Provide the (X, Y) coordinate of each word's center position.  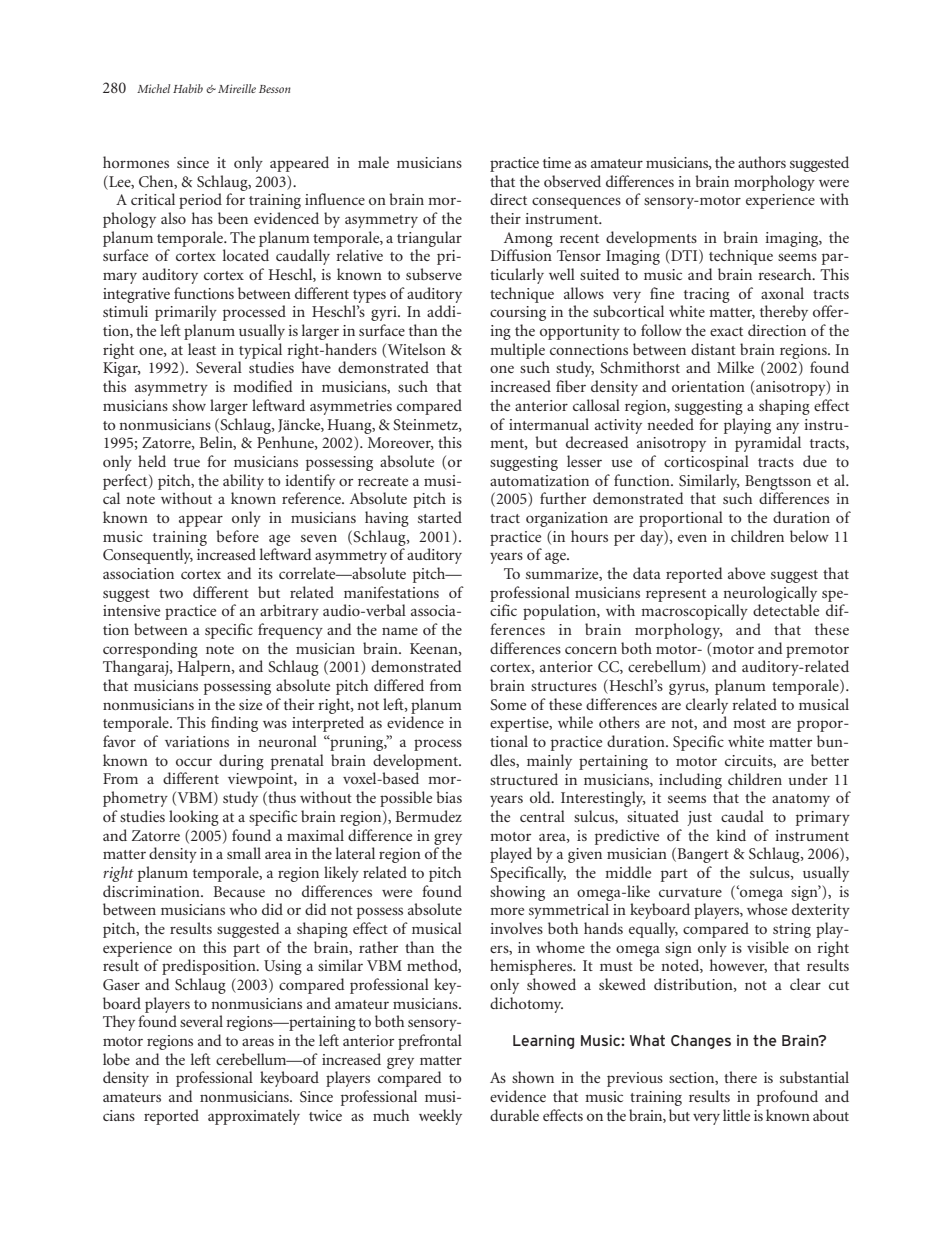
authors (762, 162)
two (171, 593)
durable (514, 1115)
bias (449, 797)
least (202, 349)
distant (713, 349)
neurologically (770, 594)
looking (194, 818)
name (400, 631)
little (736, 1115)
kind (731, 835)
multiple (517, 351)
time (557, 162)
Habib (188, 88)
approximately (254, 1117)
